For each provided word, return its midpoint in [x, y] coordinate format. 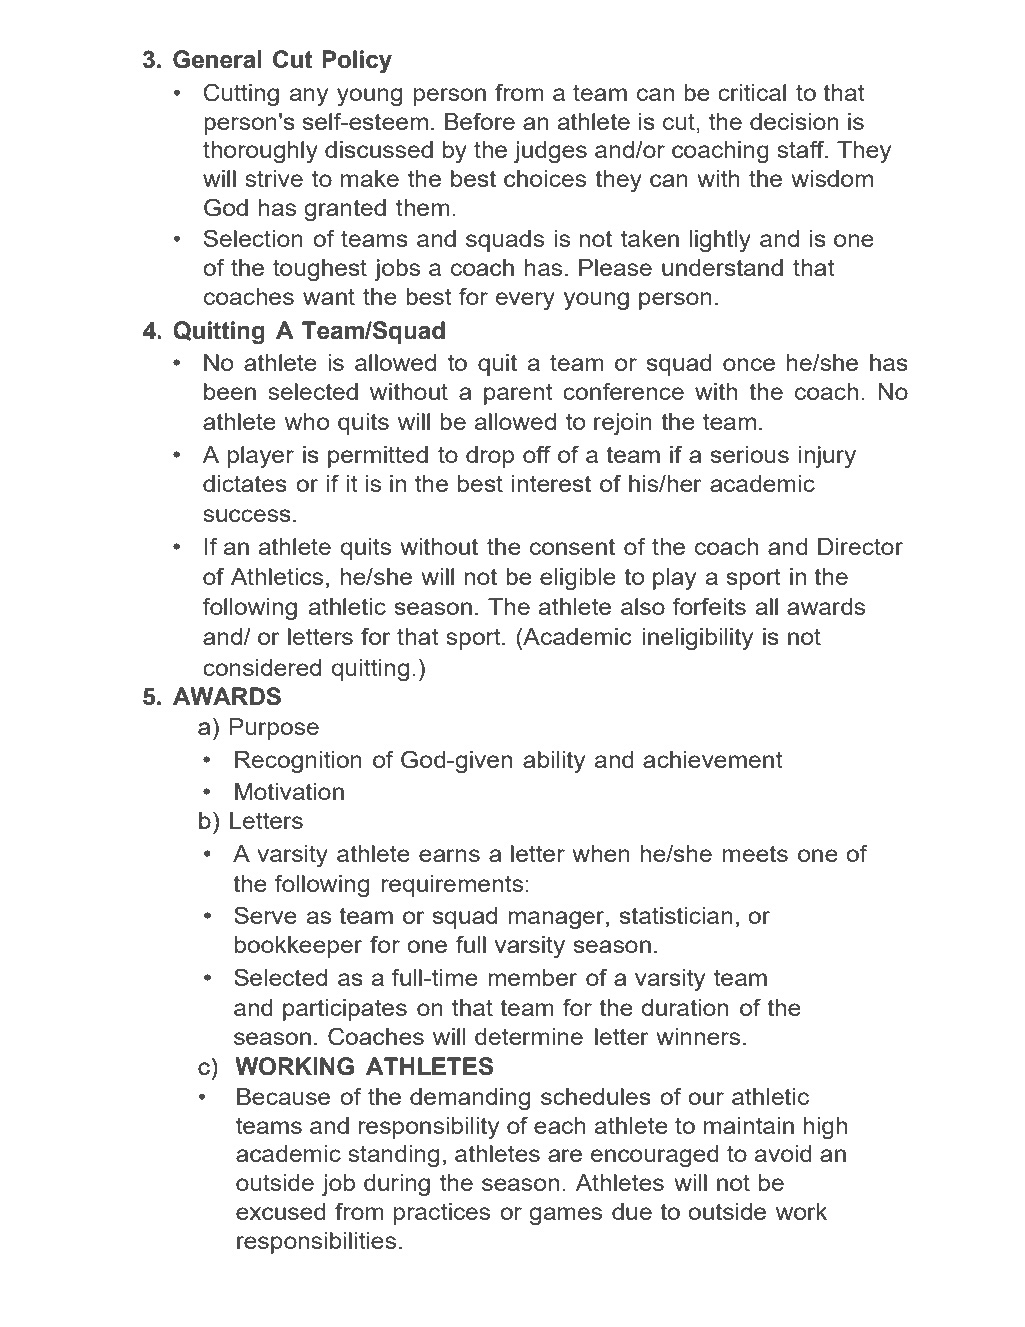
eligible [578, 579]
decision [794, 121]
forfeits [709, 606]
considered [262, 667]
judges [550, 152]
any [309, 97]
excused [281, 1211]
